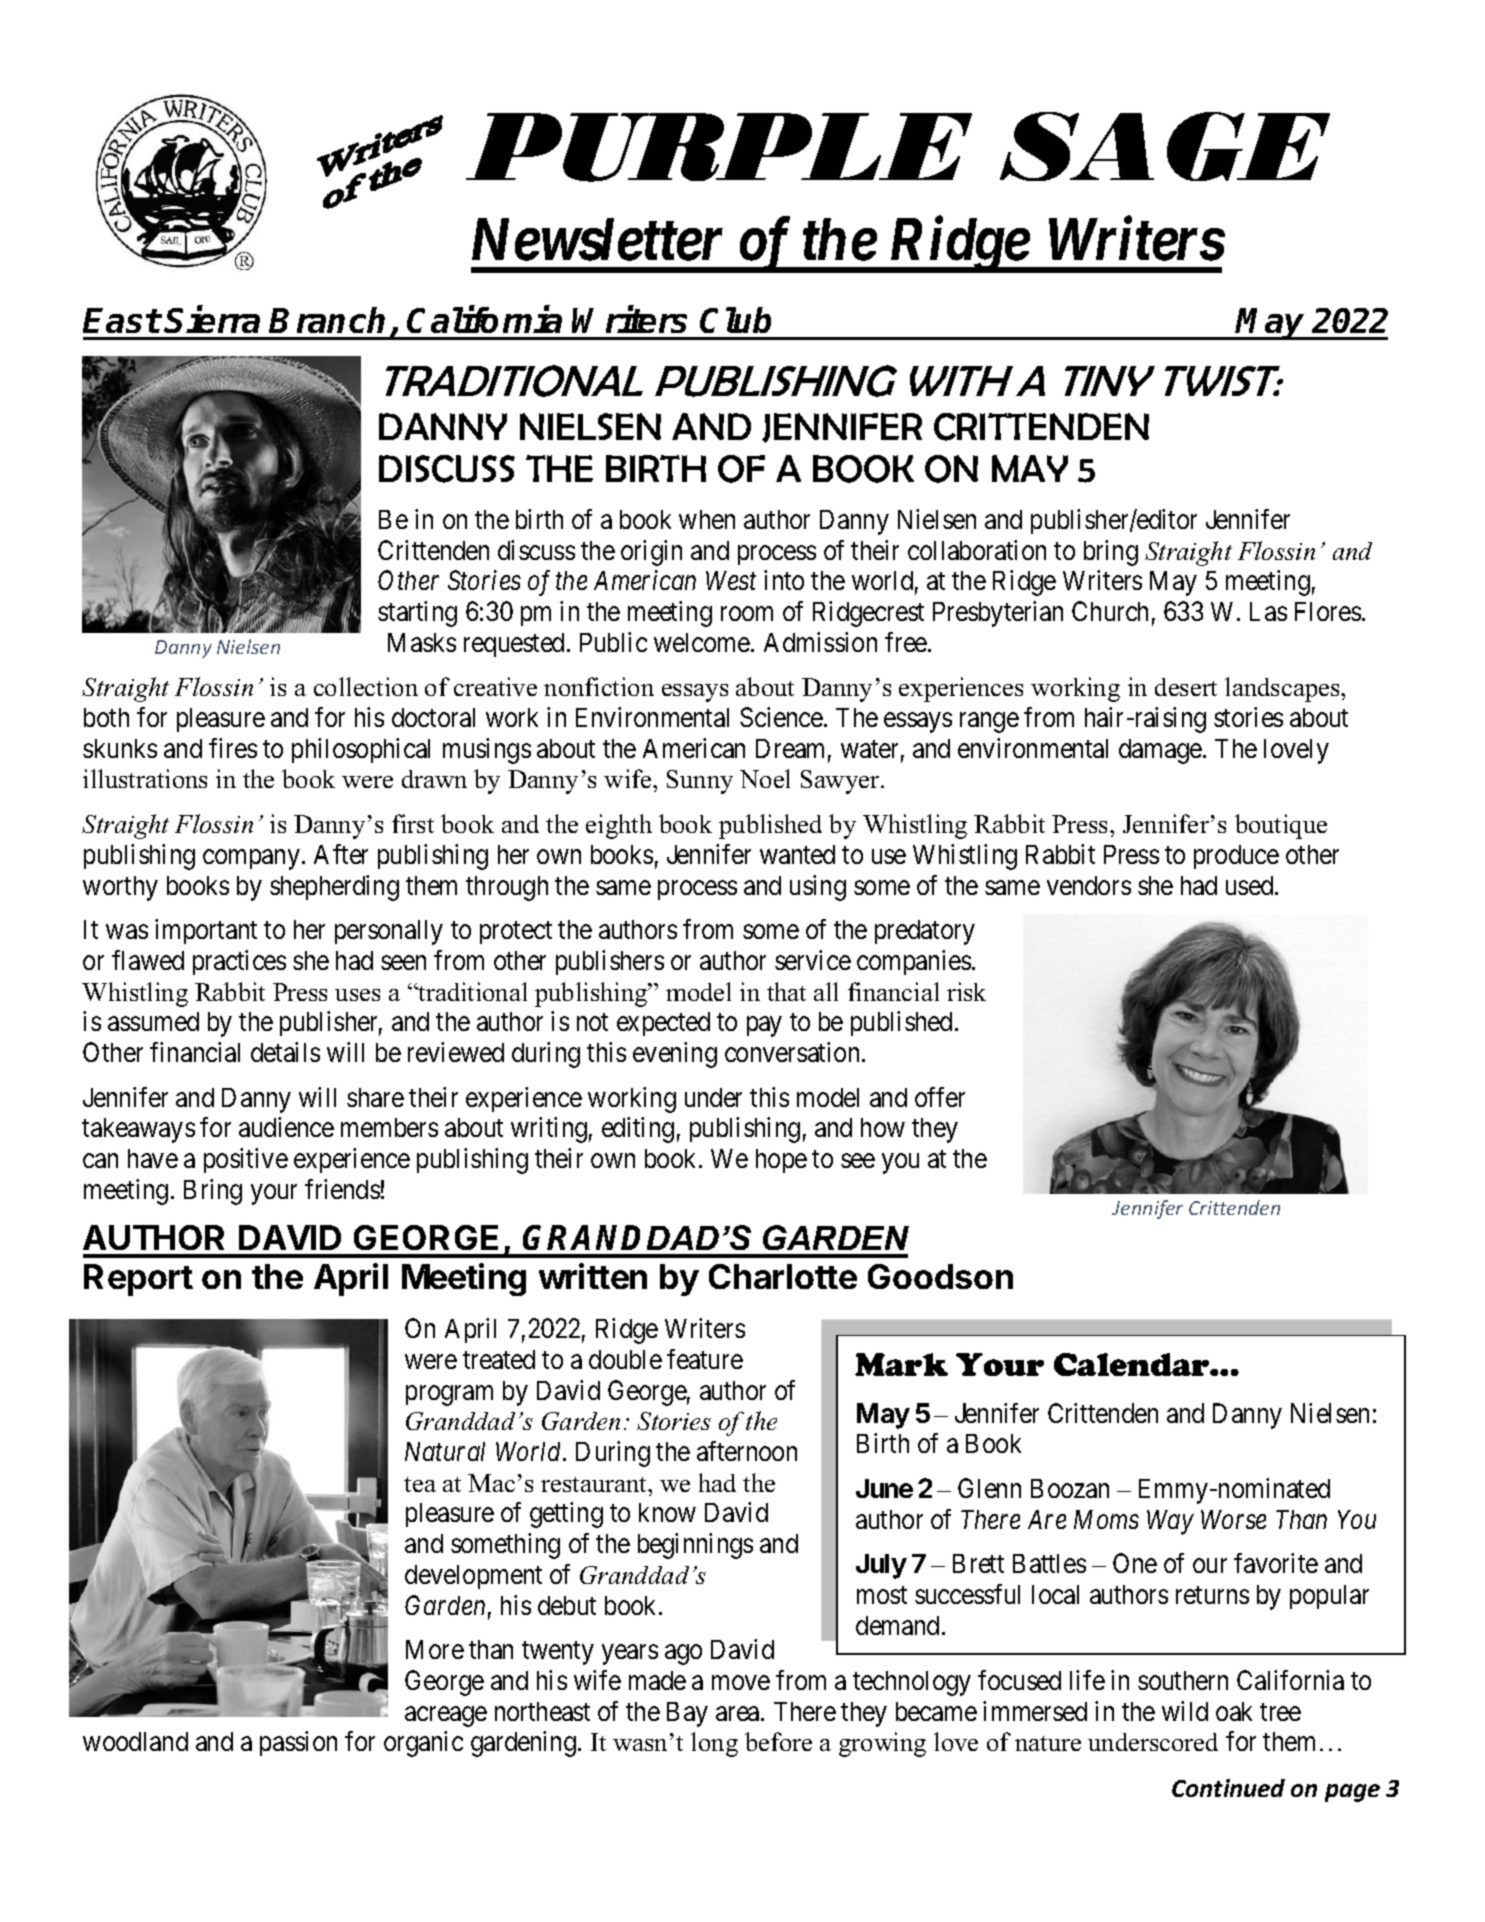  What do you see at coordinates (719, 147) in the screenshot?
I see `PURPLE` at bounding box center [719, 147].
